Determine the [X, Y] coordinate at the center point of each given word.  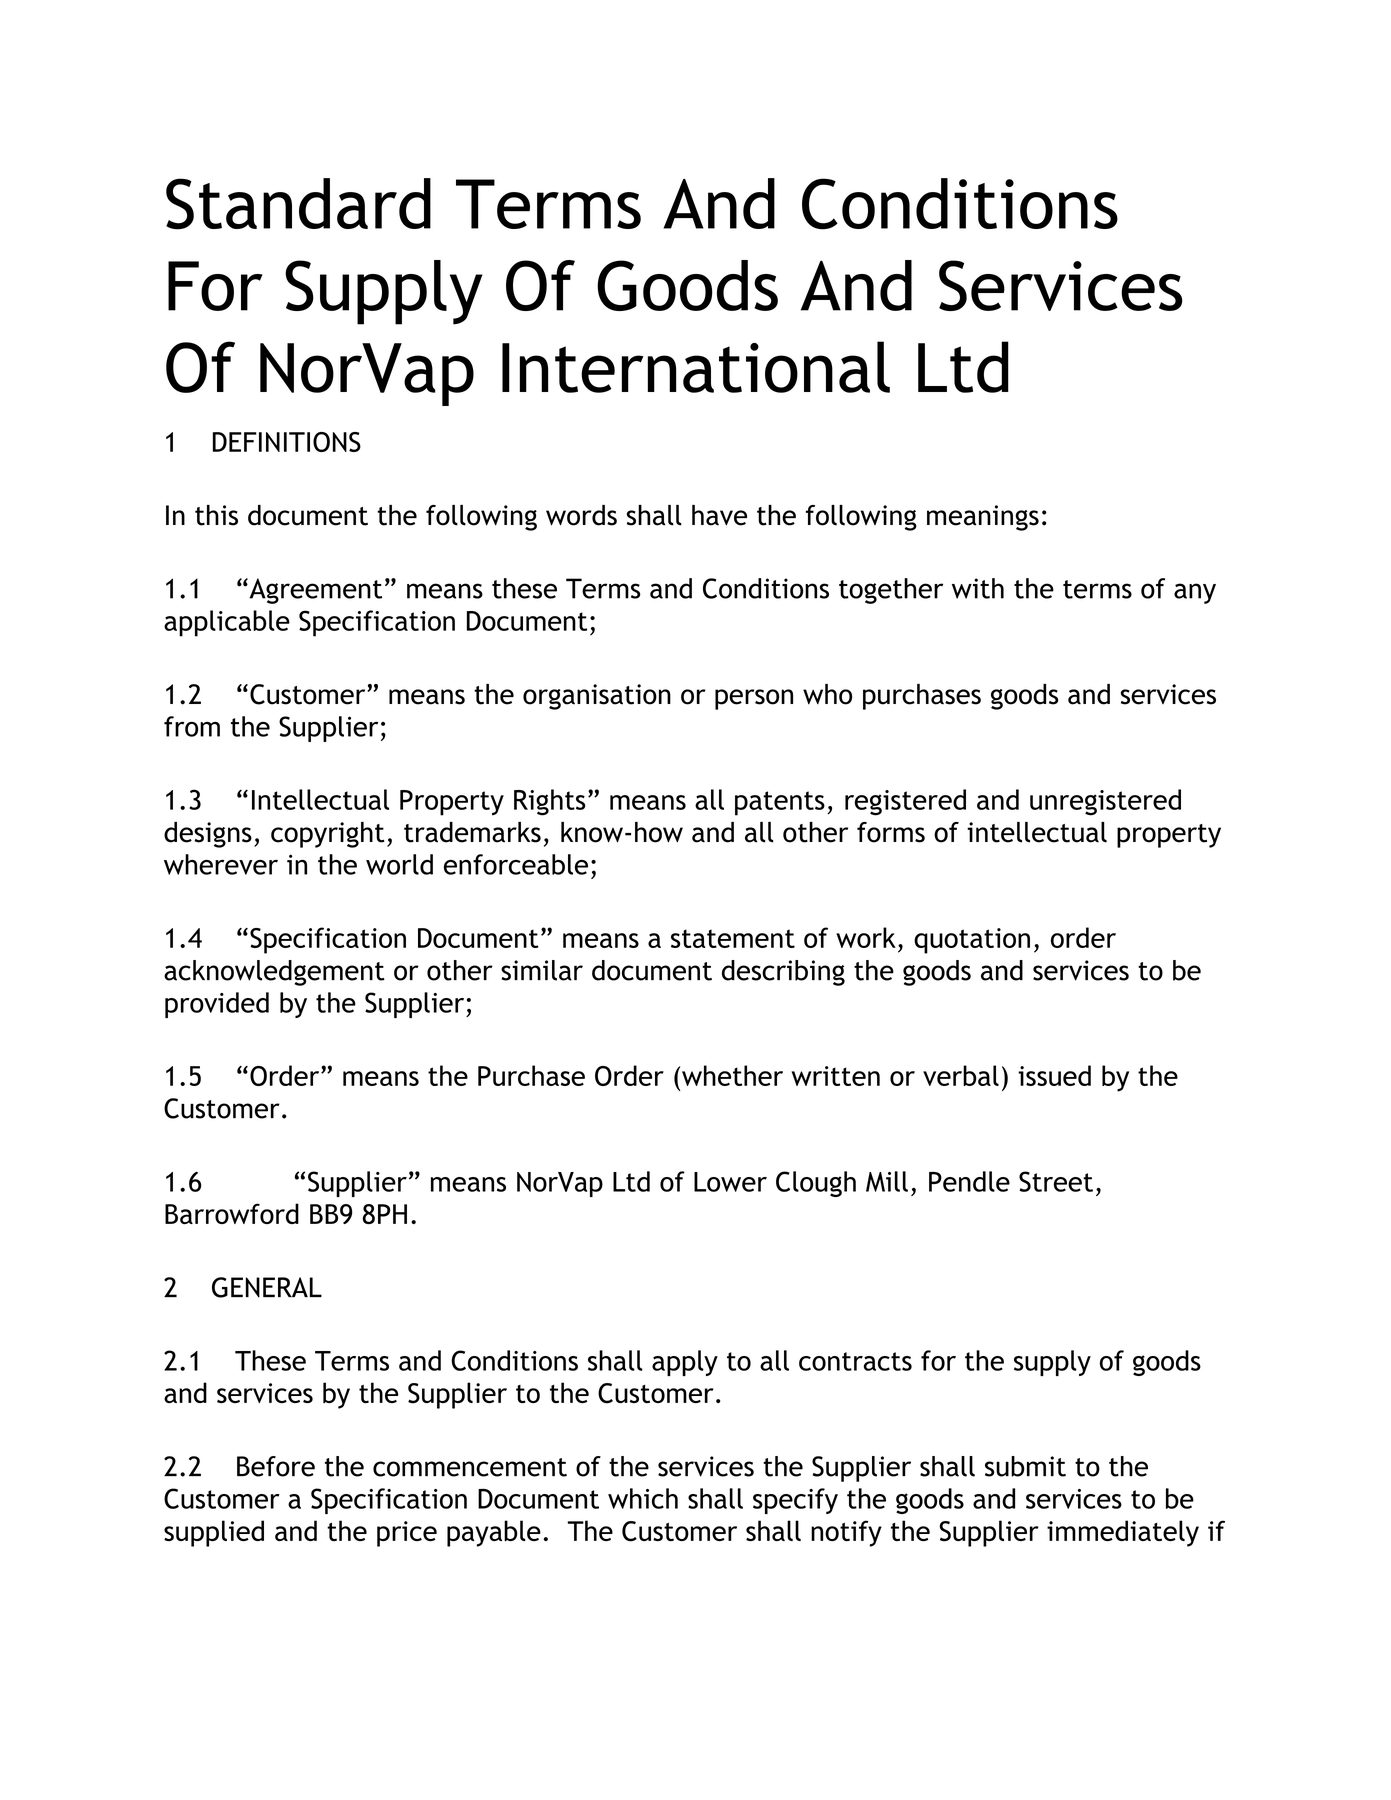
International [696, 367]
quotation [972, 941]
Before [276, 1466]
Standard [298, 204]
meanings [983, 518]
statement [733, 938]
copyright [328, 835]
